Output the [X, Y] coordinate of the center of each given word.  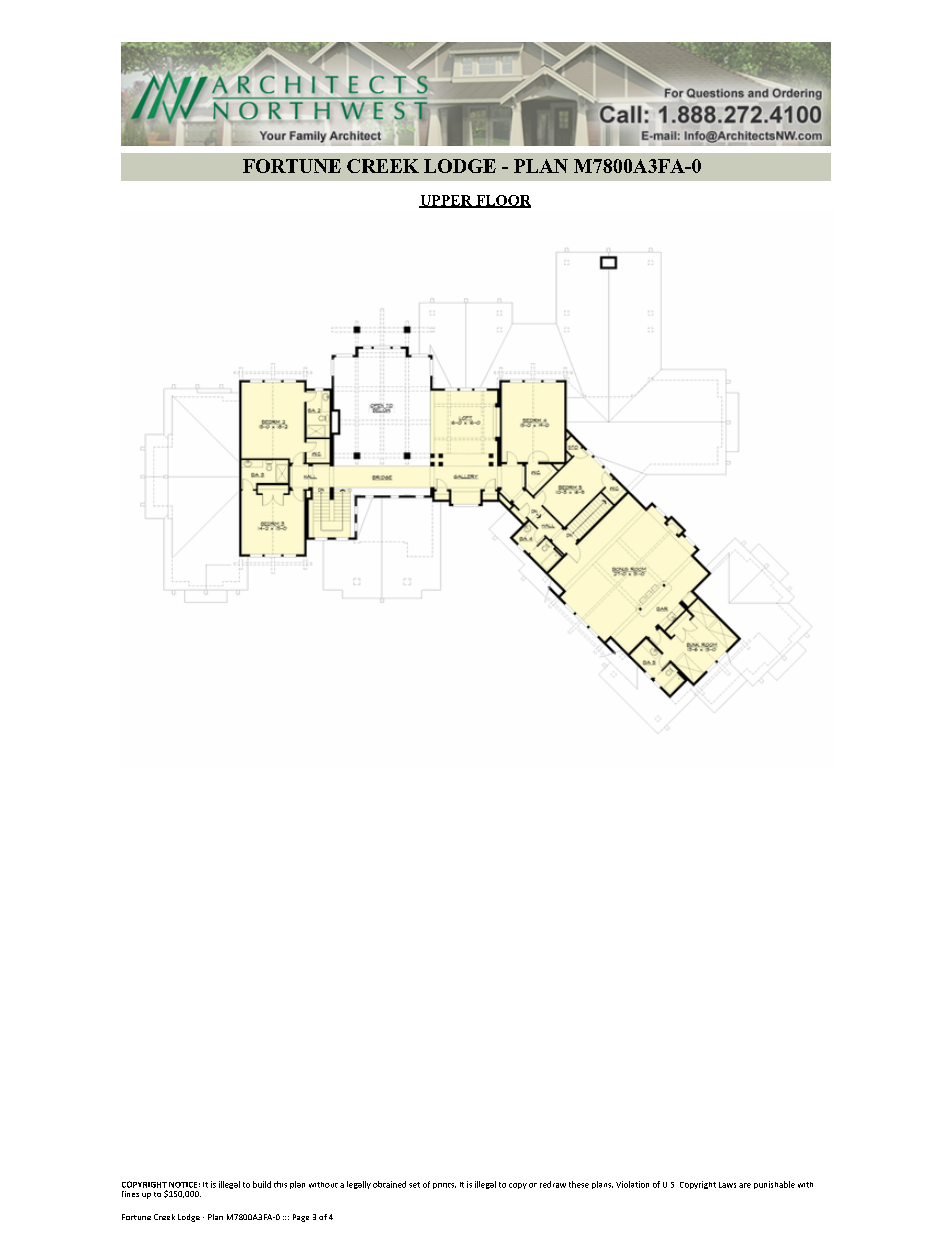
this [280, 1184]
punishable [774, 1185]
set [414, 1185]
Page [301, 1218]
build [262, 1184]
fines [130, 1194]
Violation [632, 1184]
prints [444, 1186]
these [579, 1184]
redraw [553, 1184]
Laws [727, 1185]
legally [359, 1185]
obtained [389, 1184]
